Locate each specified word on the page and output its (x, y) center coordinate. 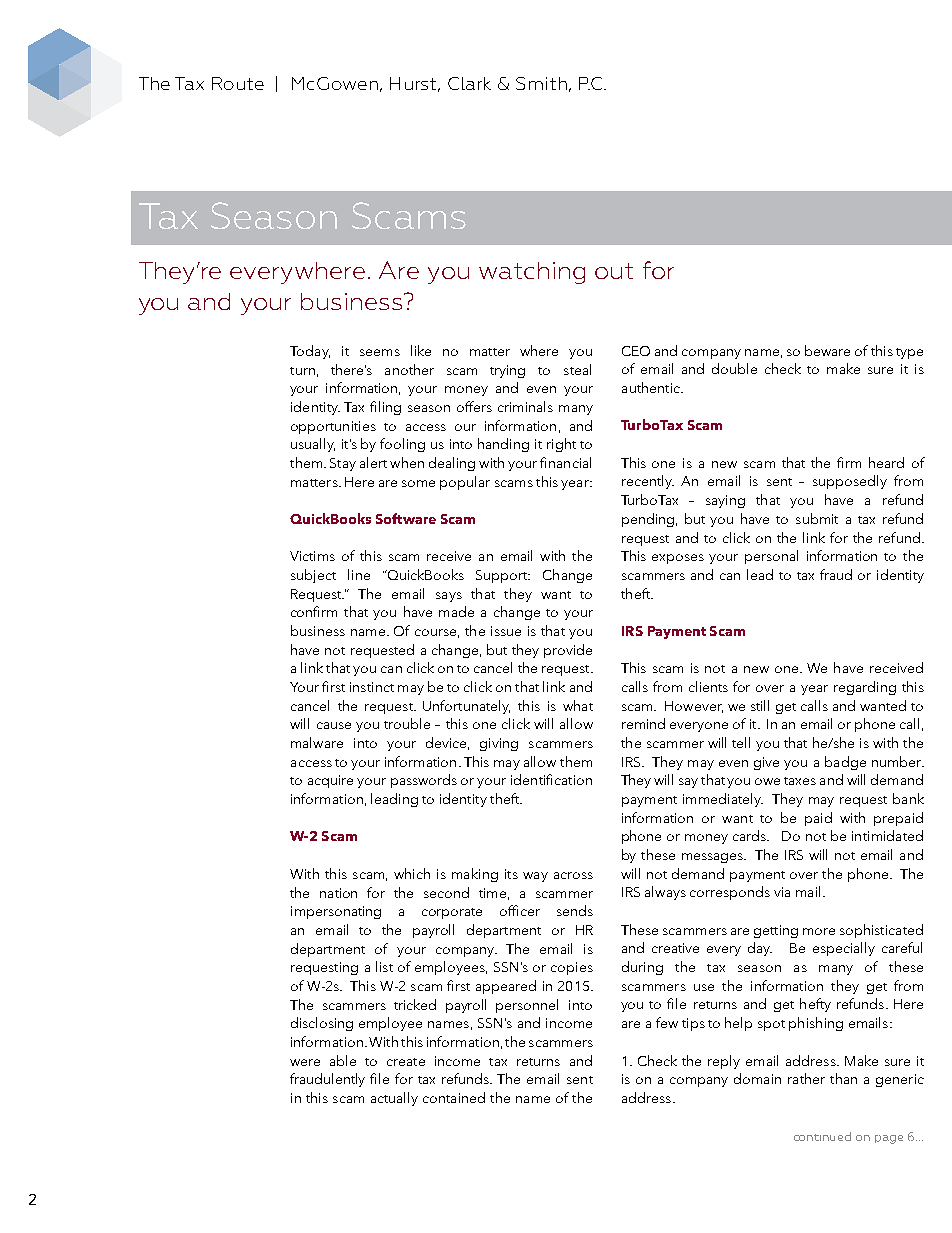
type (909, 353)
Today (310, 352)
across (573, 875)
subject (313, 576)
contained (454, 1097)
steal (577, 369)
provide (568, 651)
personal (771, 557)
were (305, 1062)
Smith (541, 83)
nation (338, 893)
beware (827, 350)
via (782, 892)
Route (238, 83)
